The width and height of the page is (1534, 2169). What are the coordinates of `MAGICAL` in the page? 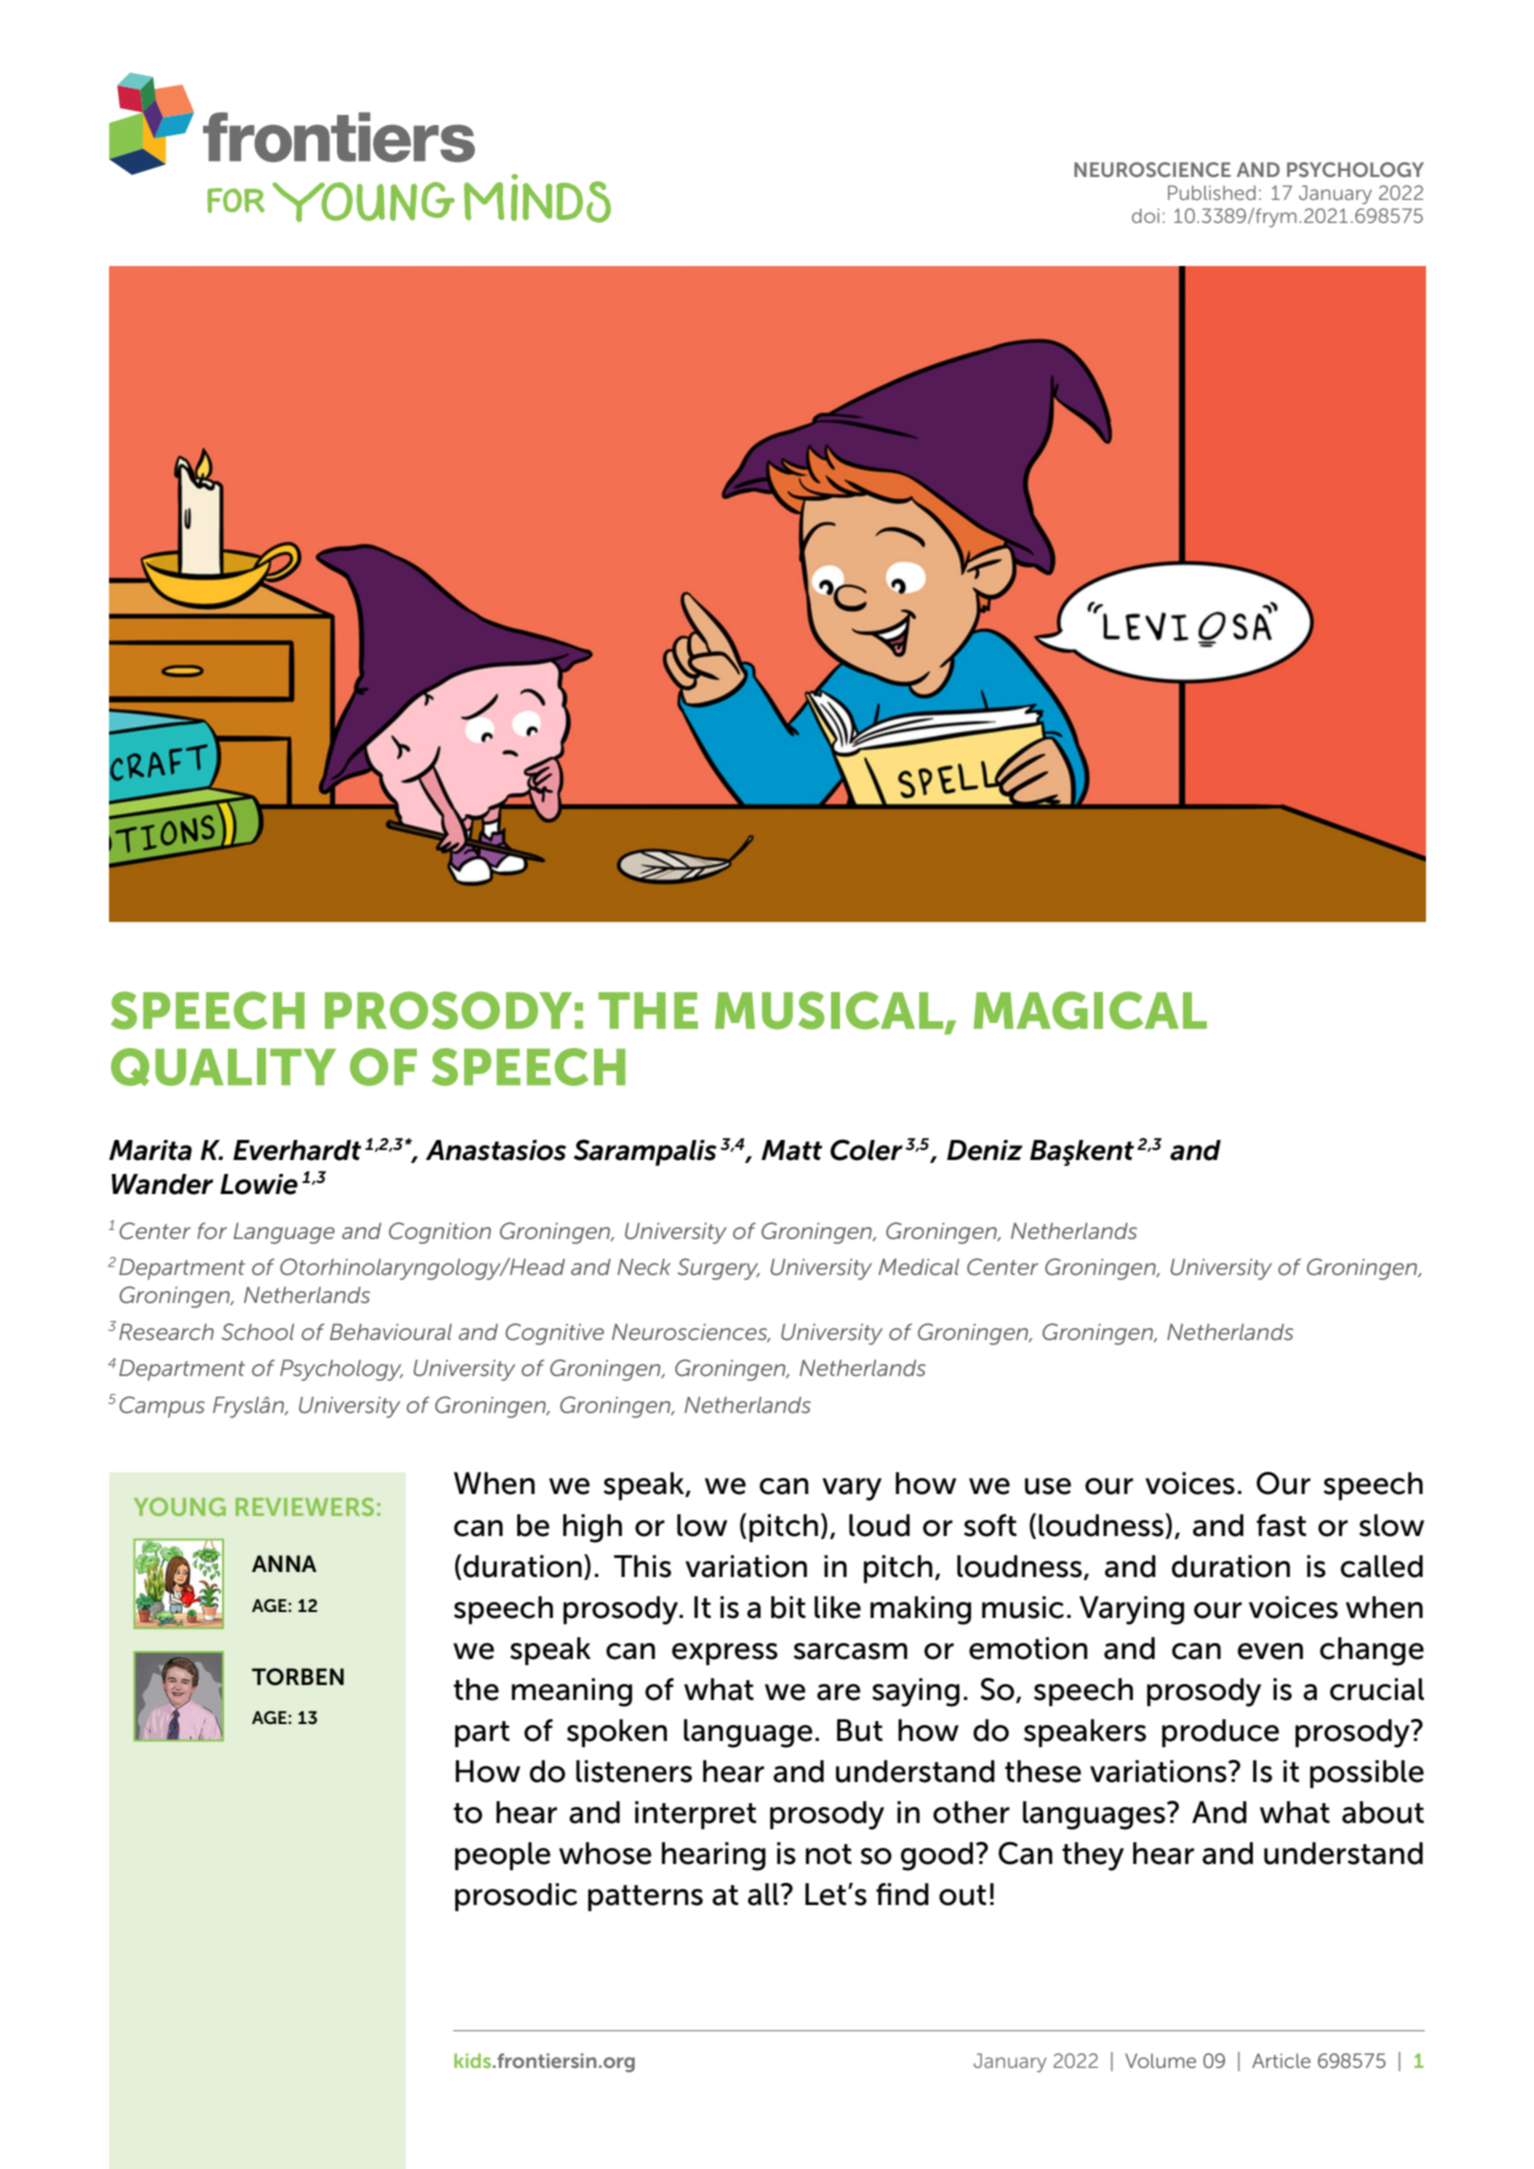 It's located at (1090, 1010).
